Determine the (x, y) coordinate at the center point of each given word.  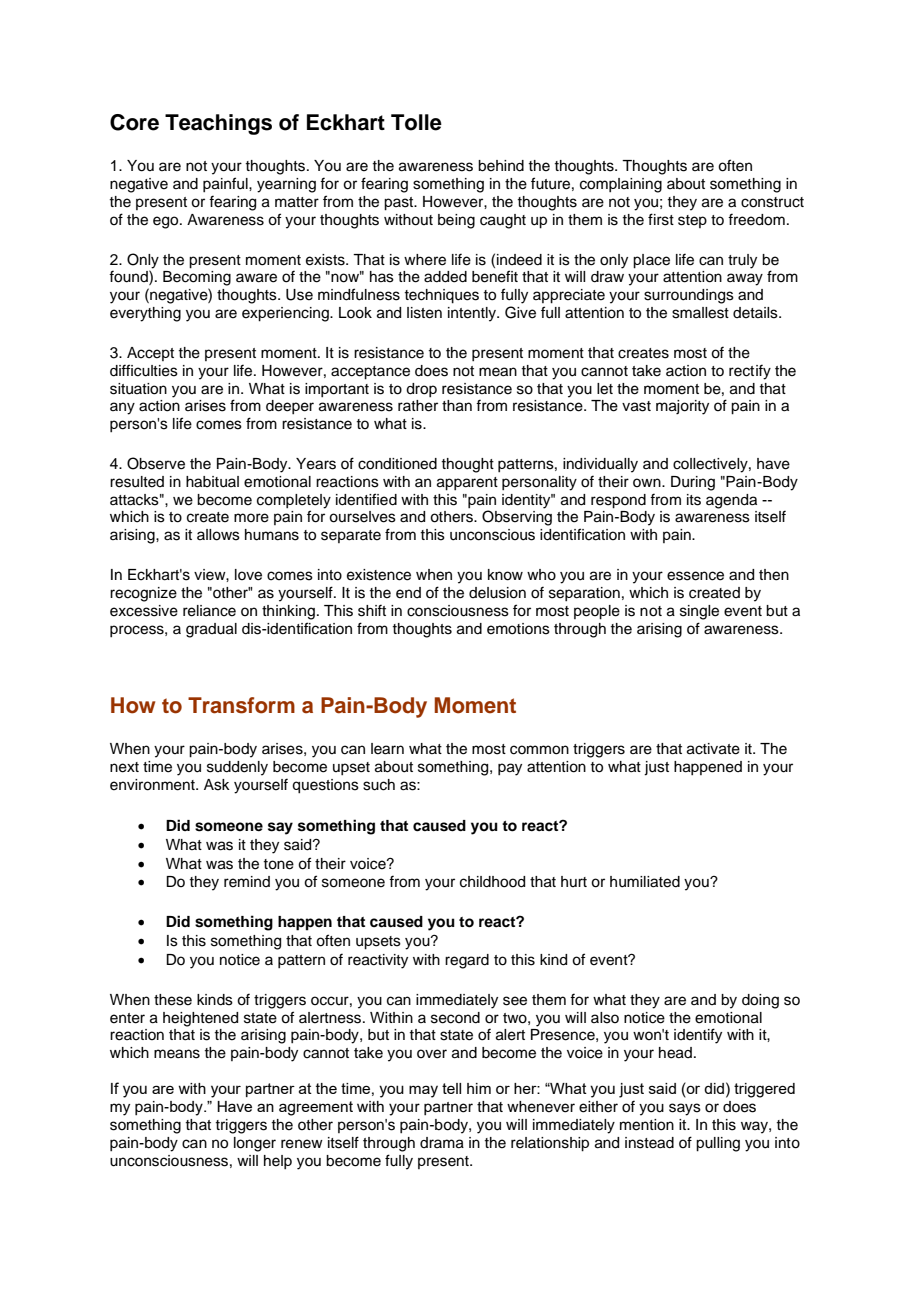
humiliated (645, 882)
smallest (700, 313)
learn (387, 749)
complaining (621, 185)
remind (247, 882)
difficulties (144, 370)
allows (218, 535)
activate (713, 749)
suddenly (237, 768)
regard (467, 961)
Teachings (218, 124)
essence (695, 576)
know (505, 575)
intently (473, 314)
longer (255, 1144)
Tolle (416, 122)
